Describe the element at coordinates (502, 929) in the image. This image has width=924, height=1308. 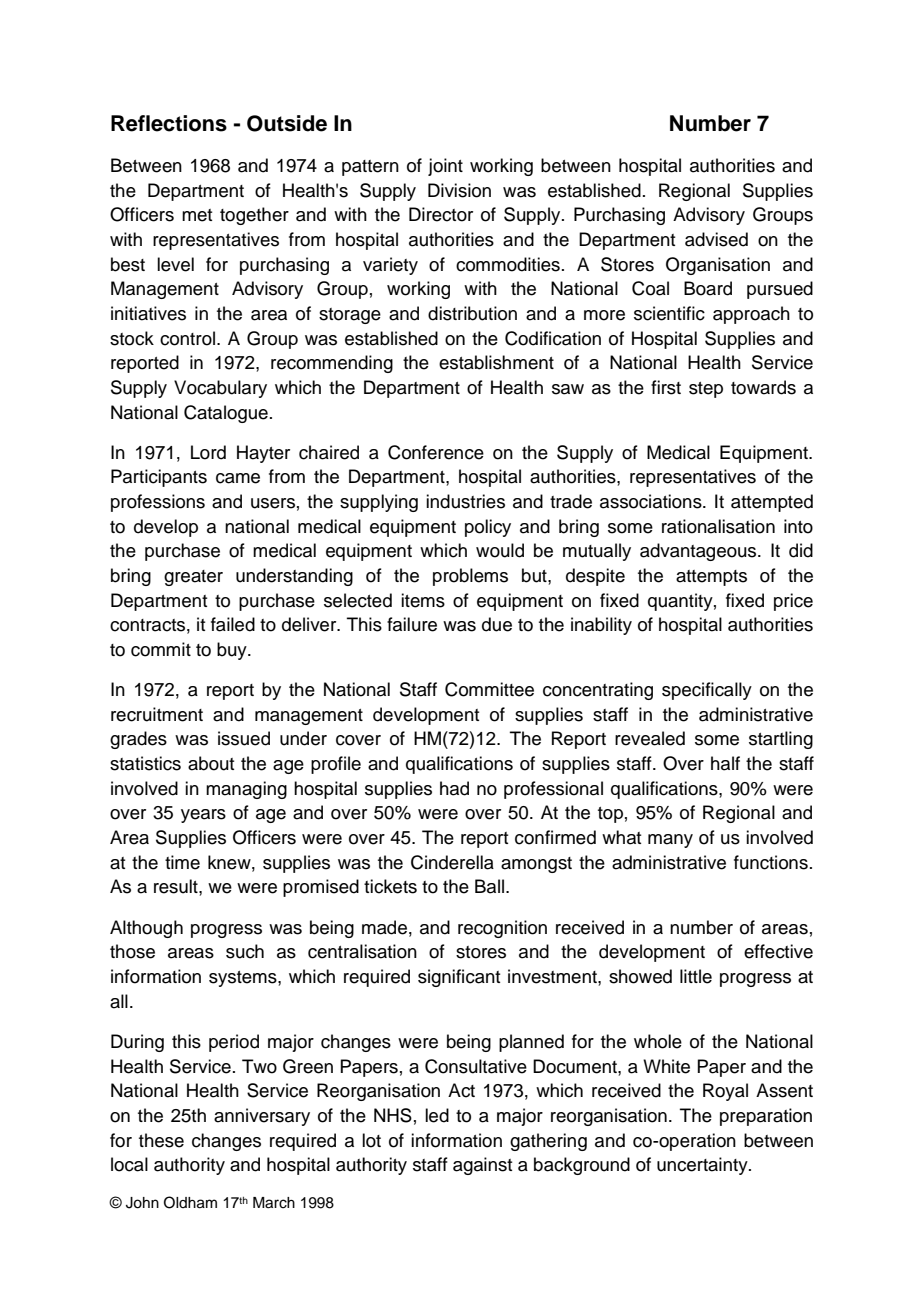
I see `recognition` at that location.
